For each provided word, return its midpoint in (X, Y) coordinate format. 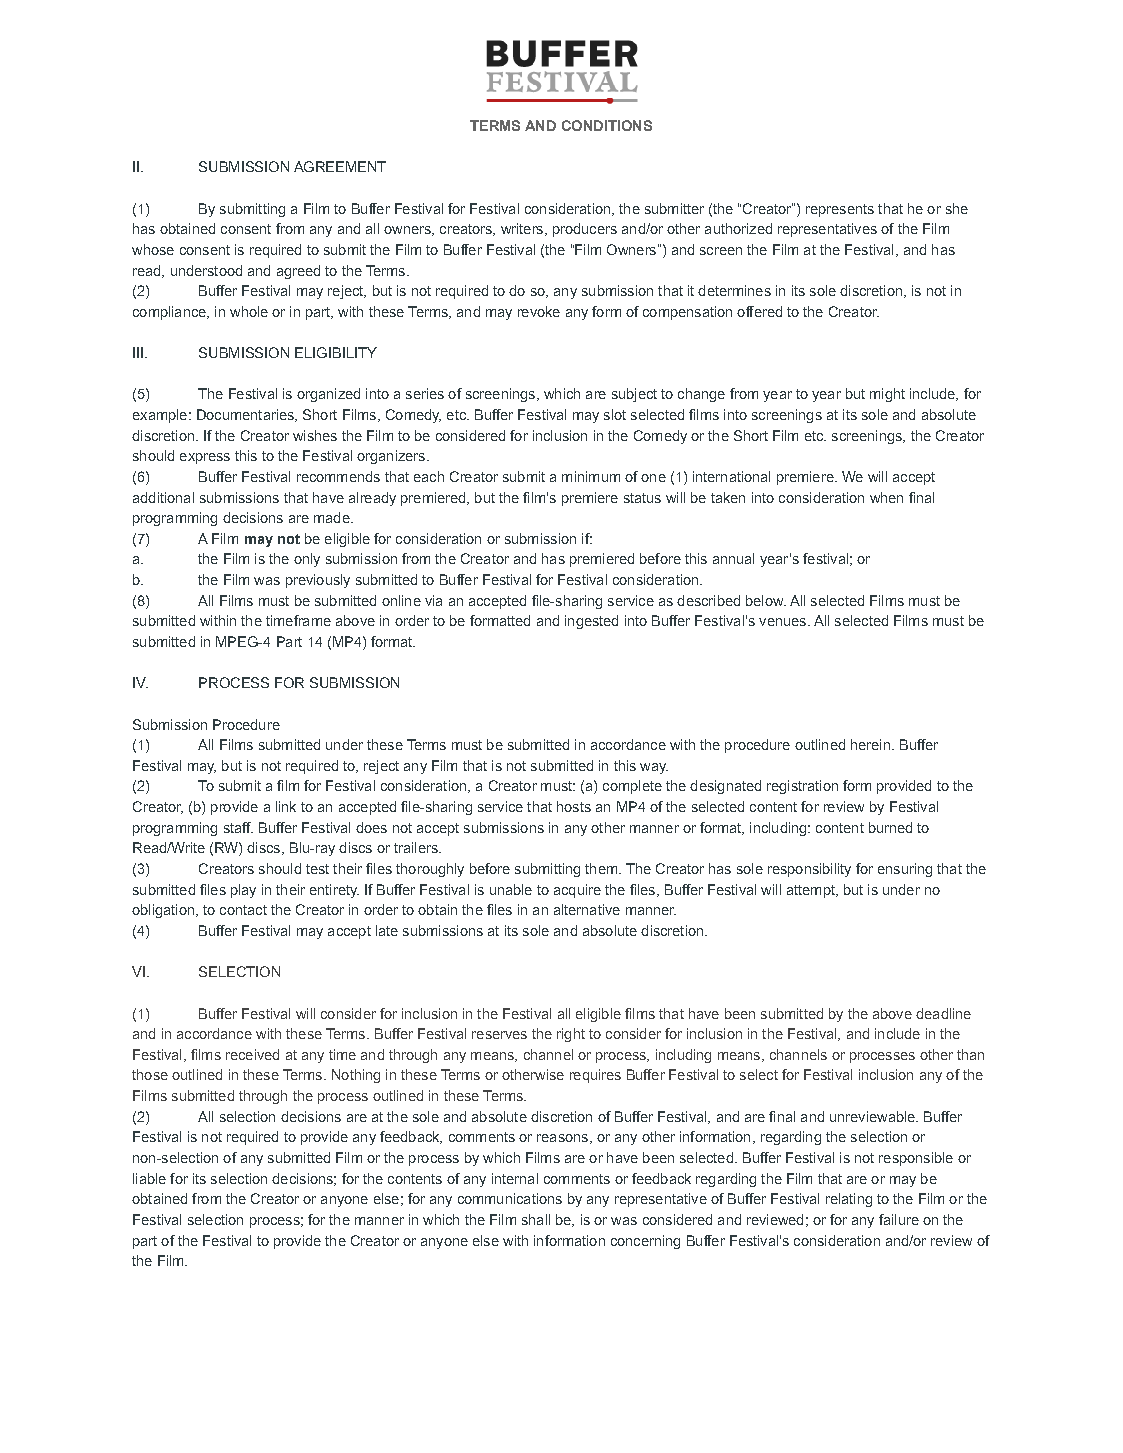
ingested (591, 622)
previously (318, 581)
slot (615, 414)
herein (870, 744)
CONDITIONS (607, 125)
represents (840, 210)
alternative (587, 909)
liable (149, 1178)
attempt (812, 891)
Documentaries (246, 415)
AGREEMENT (340, 166)
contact (243, 910)
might (887, 395)
